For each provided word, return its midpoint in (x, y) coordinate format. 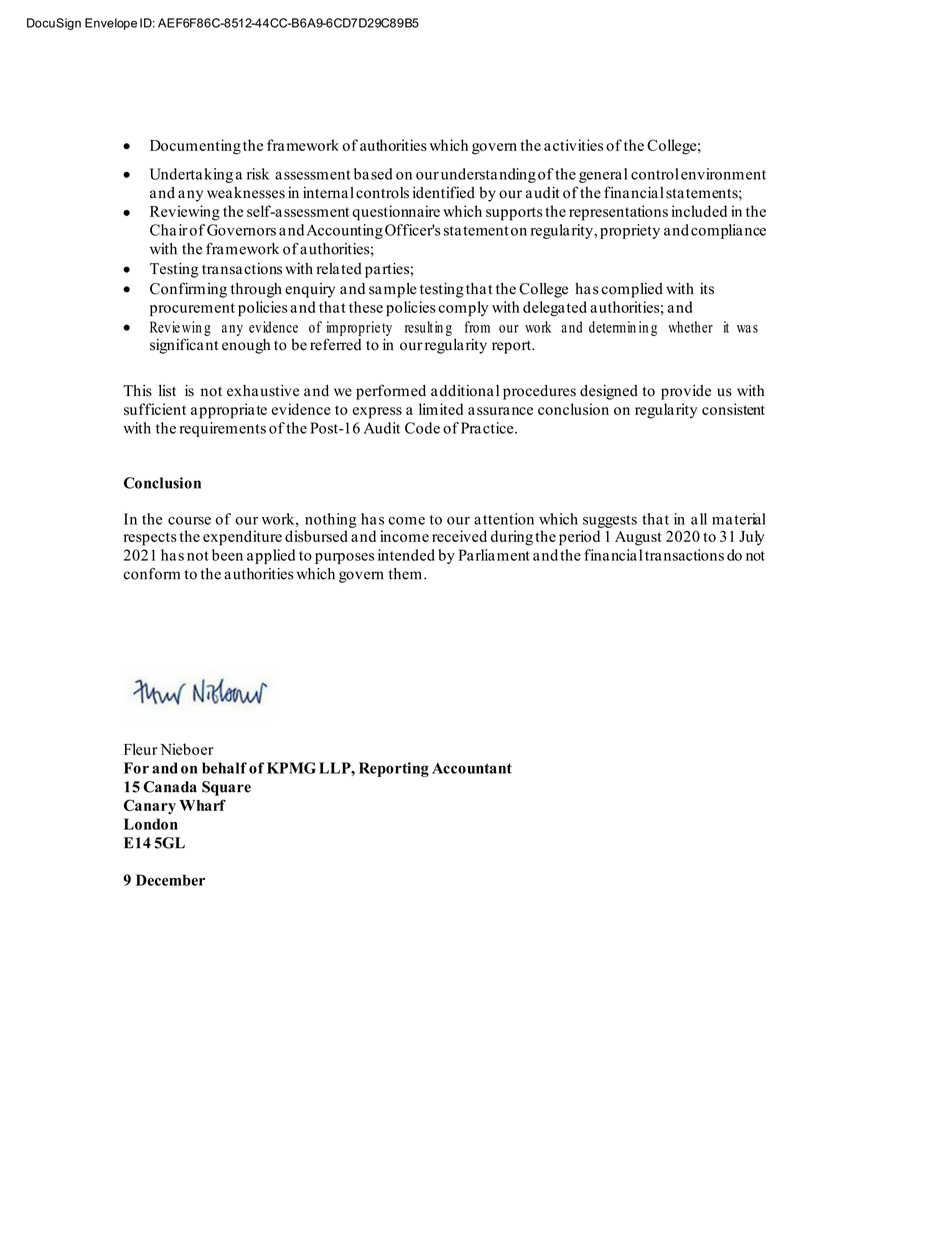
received (459, 536)
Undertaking (191, 175)
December (170, 880)
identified (444, 192)
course (189, 521)
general (603, 175)
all (699, 519)
